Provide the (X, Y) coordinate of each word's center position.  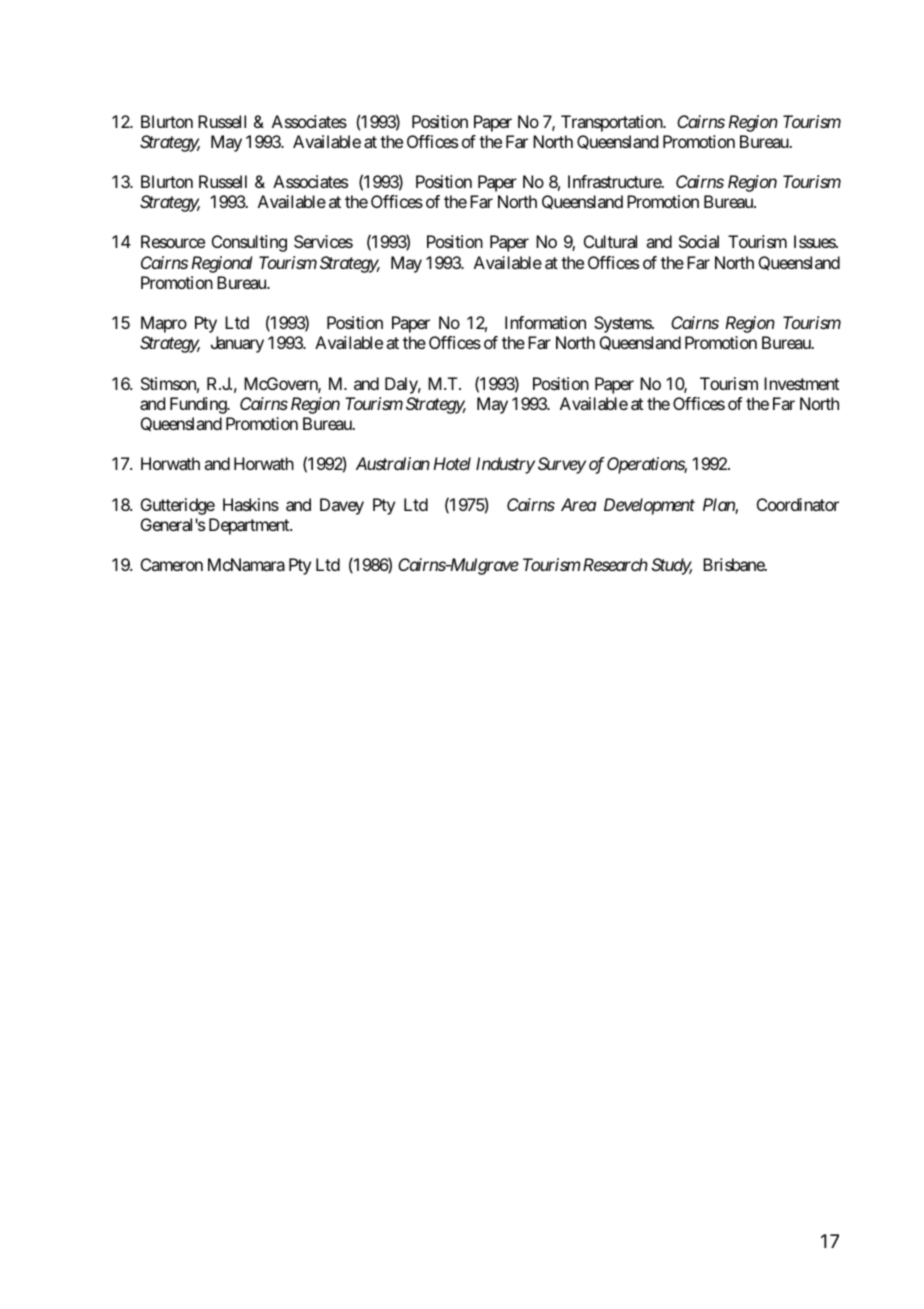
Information (545, 322)
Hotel (452, 463)
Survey (562, 465)
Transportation (612, 123)
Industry (505, 465)
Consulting (249, 243)
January (237, 344)
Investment (801, 383)
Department (250, 526)
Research (614, 564)
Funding (199, 405)
